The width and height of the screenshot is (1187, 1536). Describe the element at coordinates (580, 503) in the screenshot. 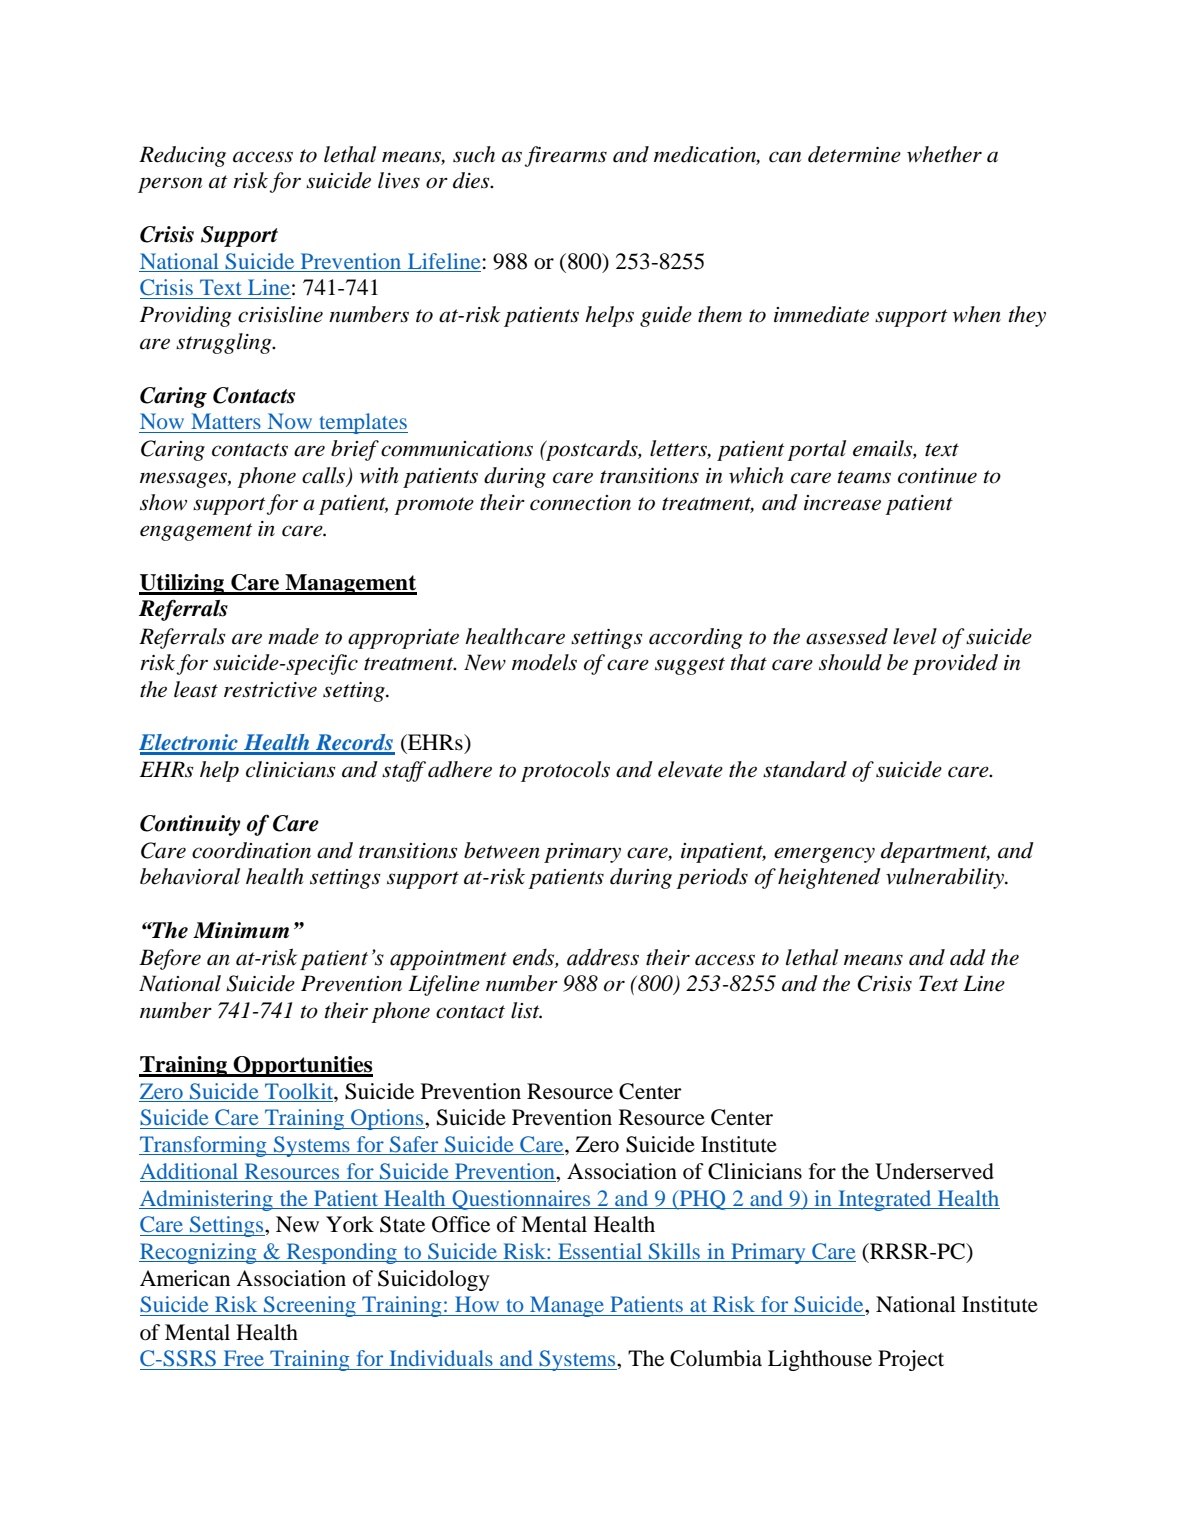

I see `connection` at that location.
